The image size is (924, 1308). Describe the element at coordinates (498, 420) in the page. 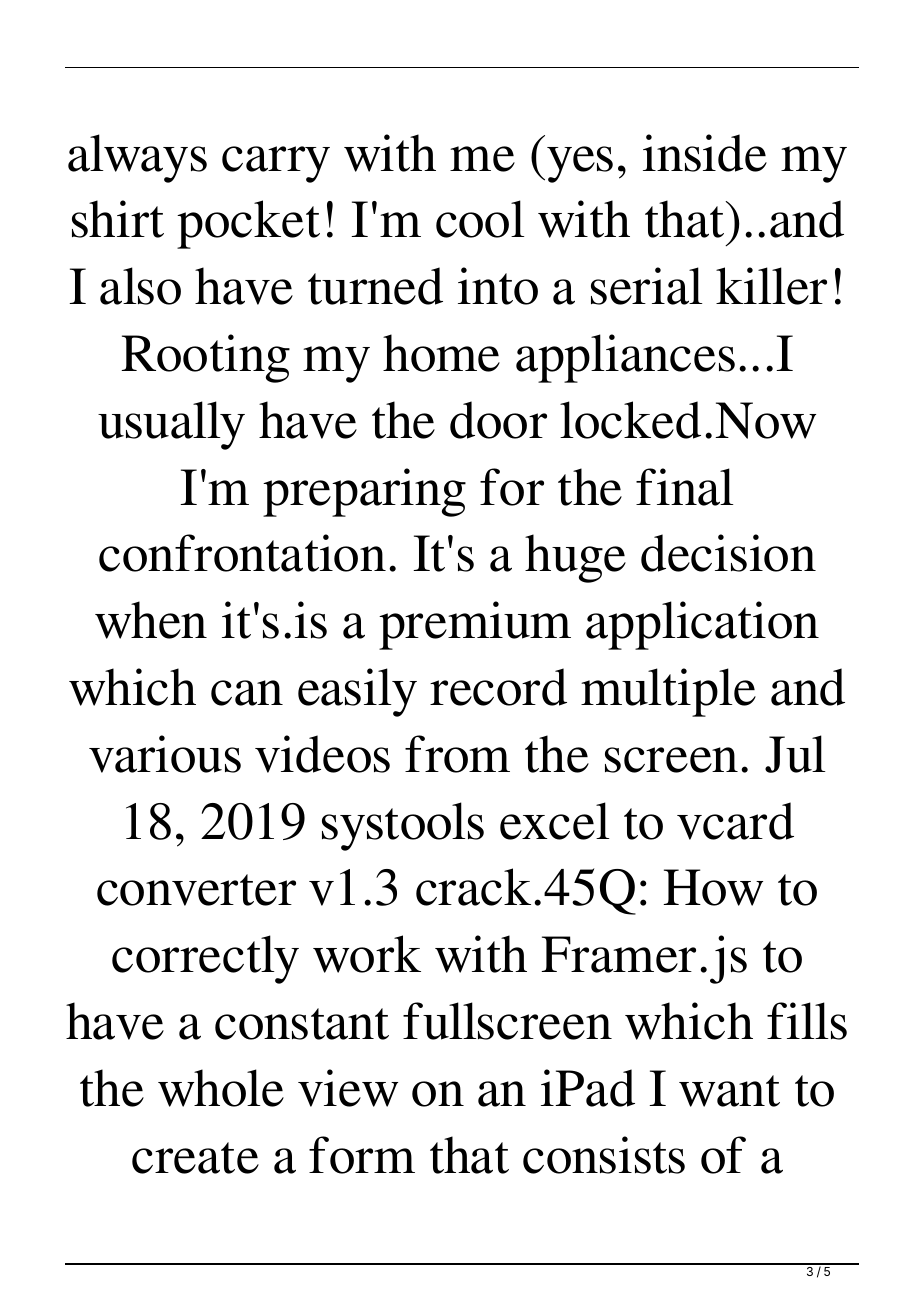

I see `door` at that location.
